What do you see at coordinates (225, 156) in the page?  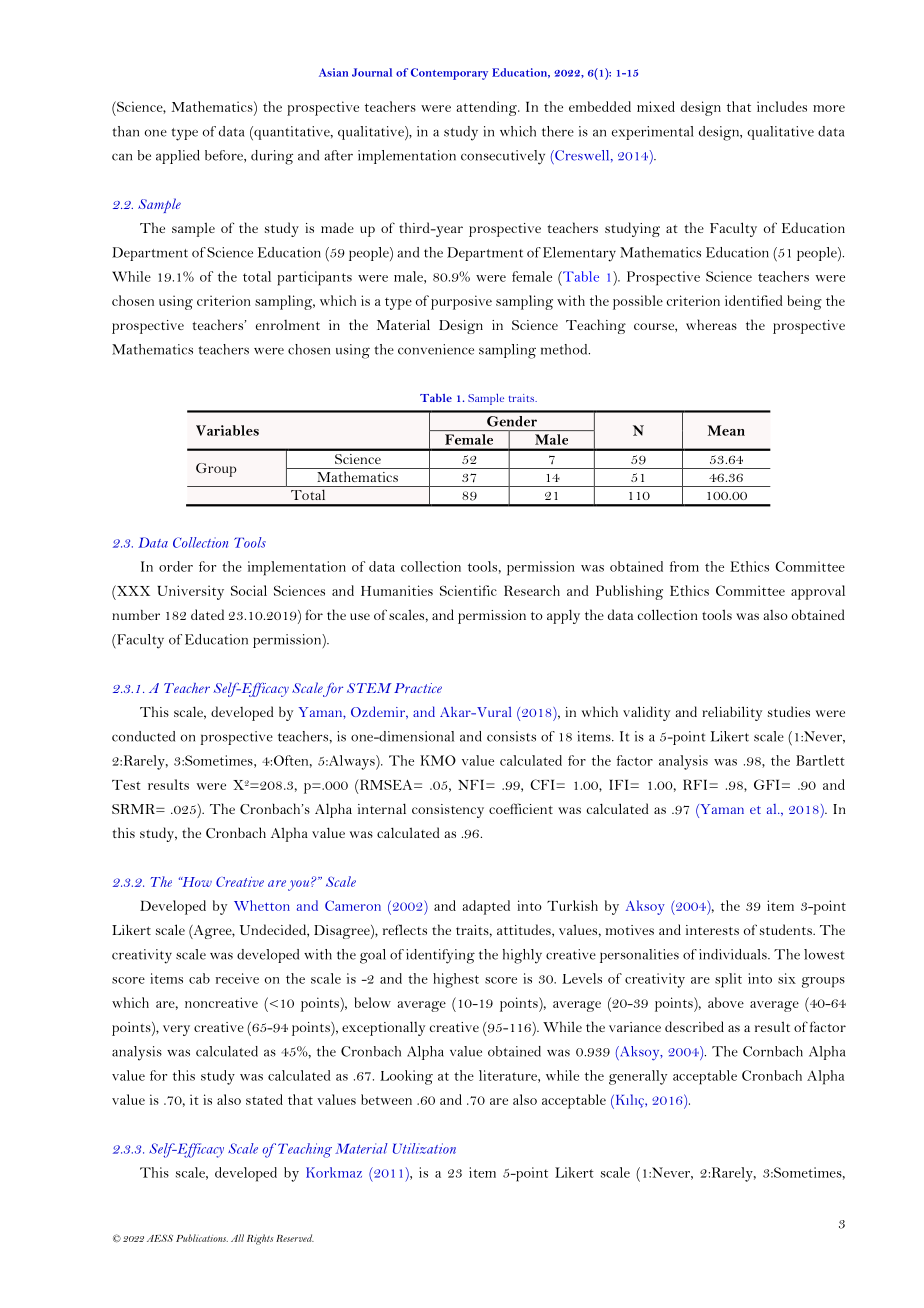 I see `before` at bounding box center [225, 156].
